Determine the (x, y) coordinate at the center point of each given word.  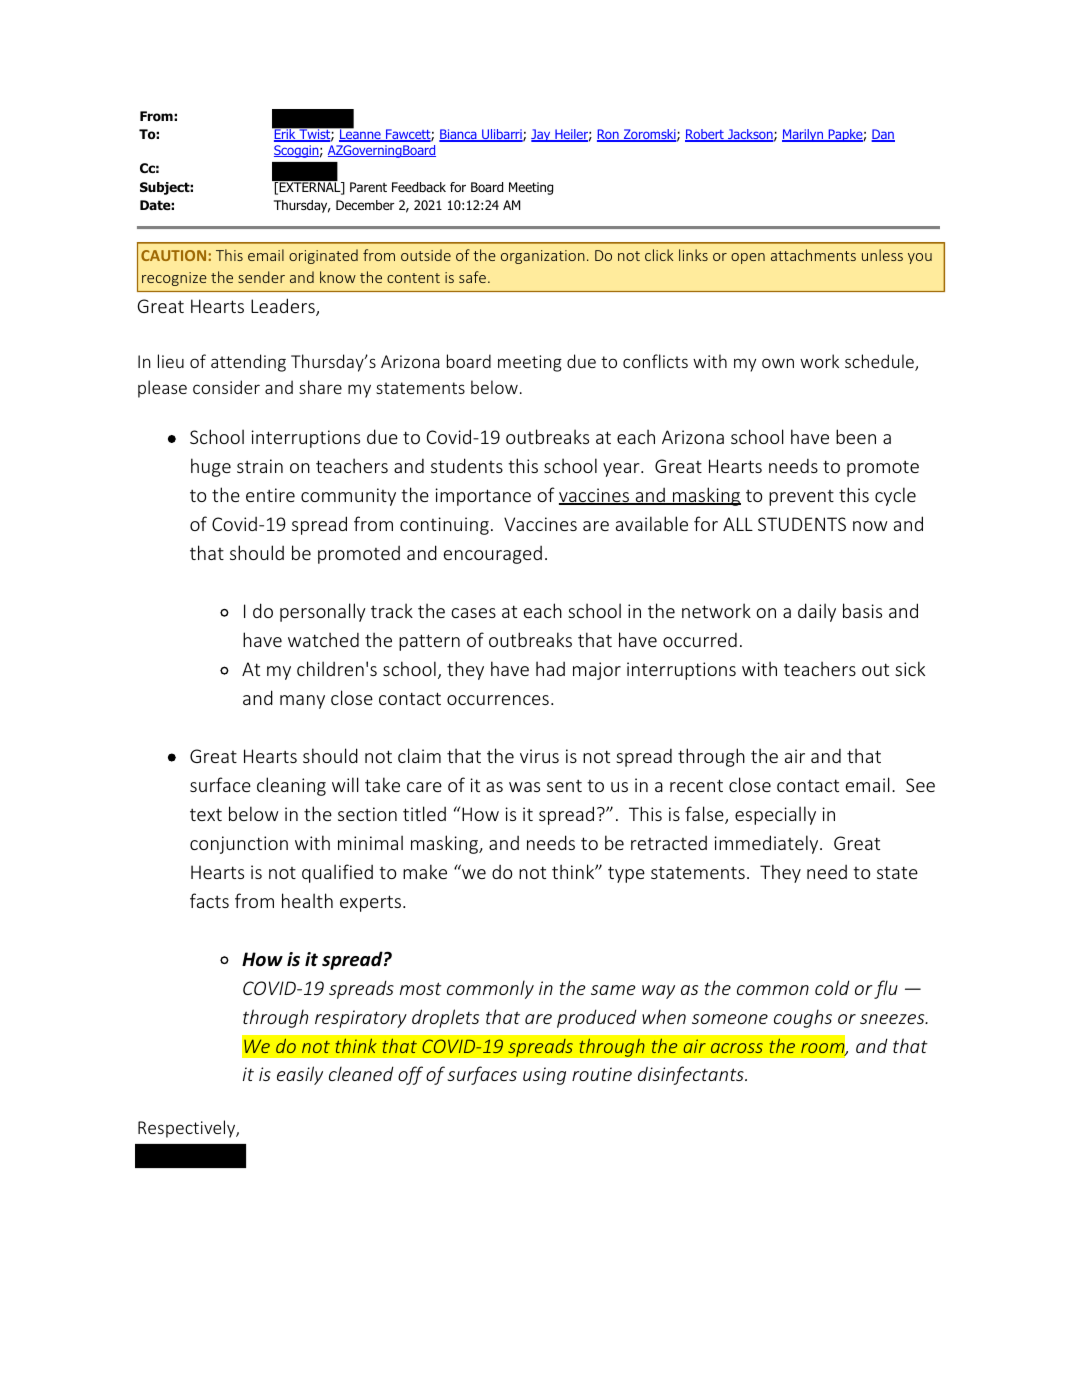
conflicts (655, 361)
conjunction (239, 845)
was (524, 787)
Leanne (360, 134)
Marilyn (804, 135)
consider (226, 387)
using (544, 1076)
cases (473, 613)
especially (775, 815)
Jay (542, 135)
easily (300, 1075)
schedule (880, 362)
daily (817, 612)
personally (323, 612)
